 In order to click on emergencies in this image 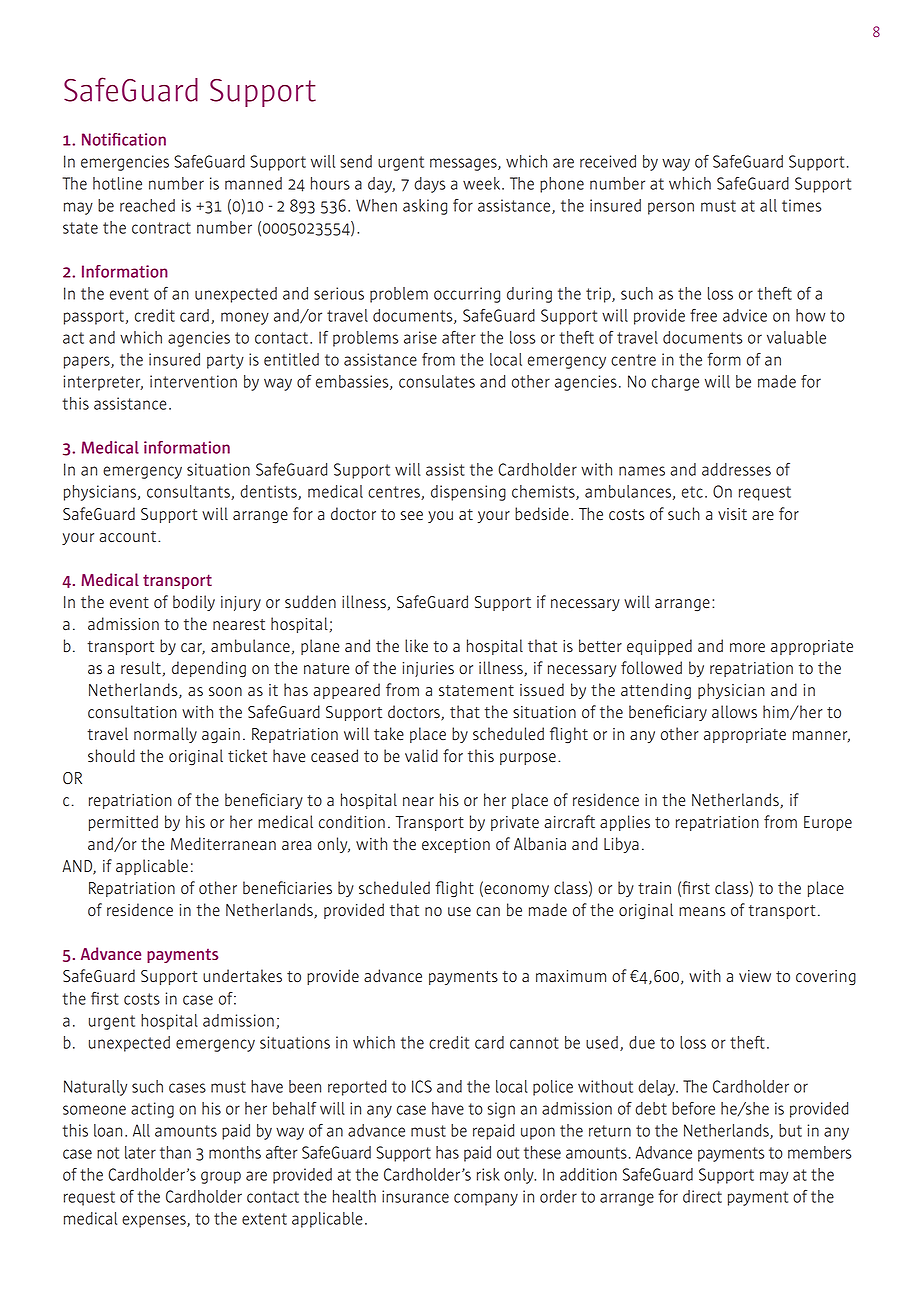, I will do `click(125, 163)`.
